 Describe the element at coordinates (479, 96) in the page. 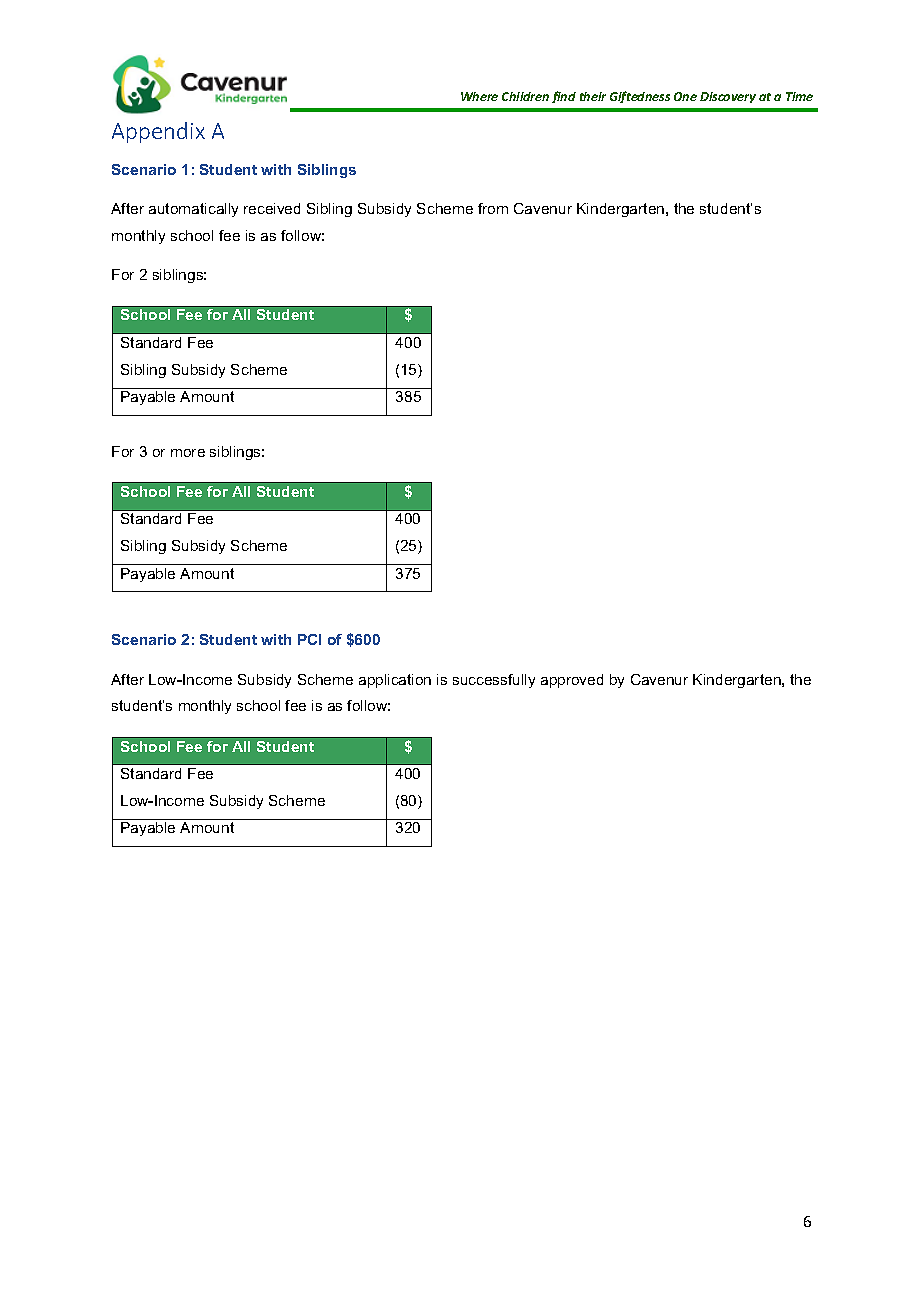

I see `Where` at that location.
